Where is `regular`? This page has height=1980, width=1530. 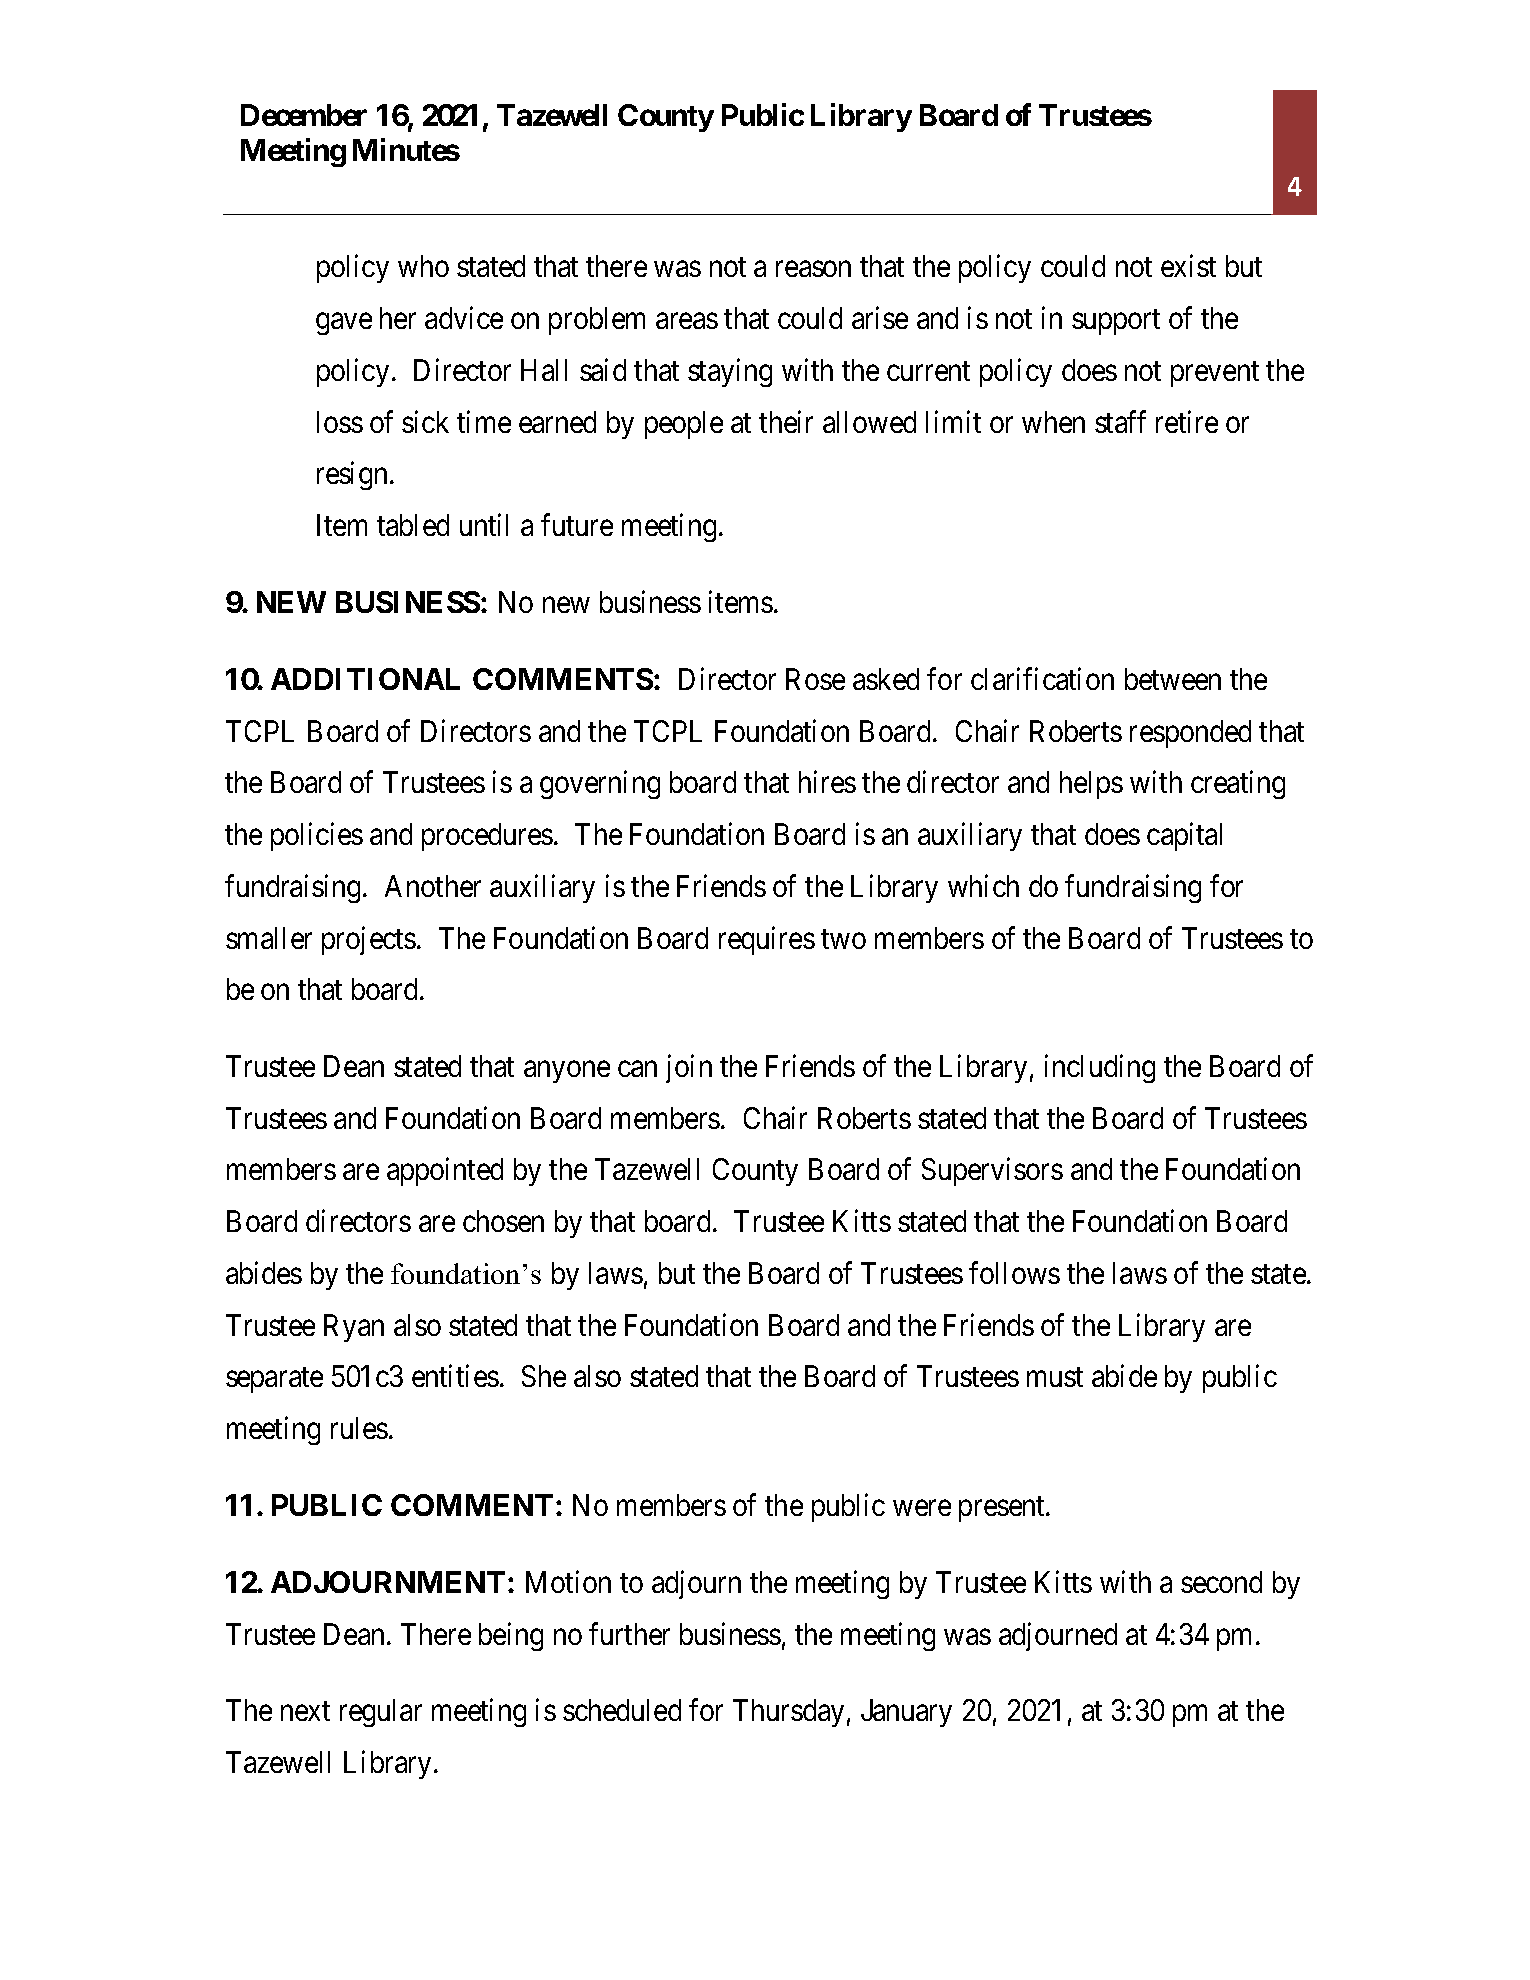 regular is located at coordinates (381, 1713).
